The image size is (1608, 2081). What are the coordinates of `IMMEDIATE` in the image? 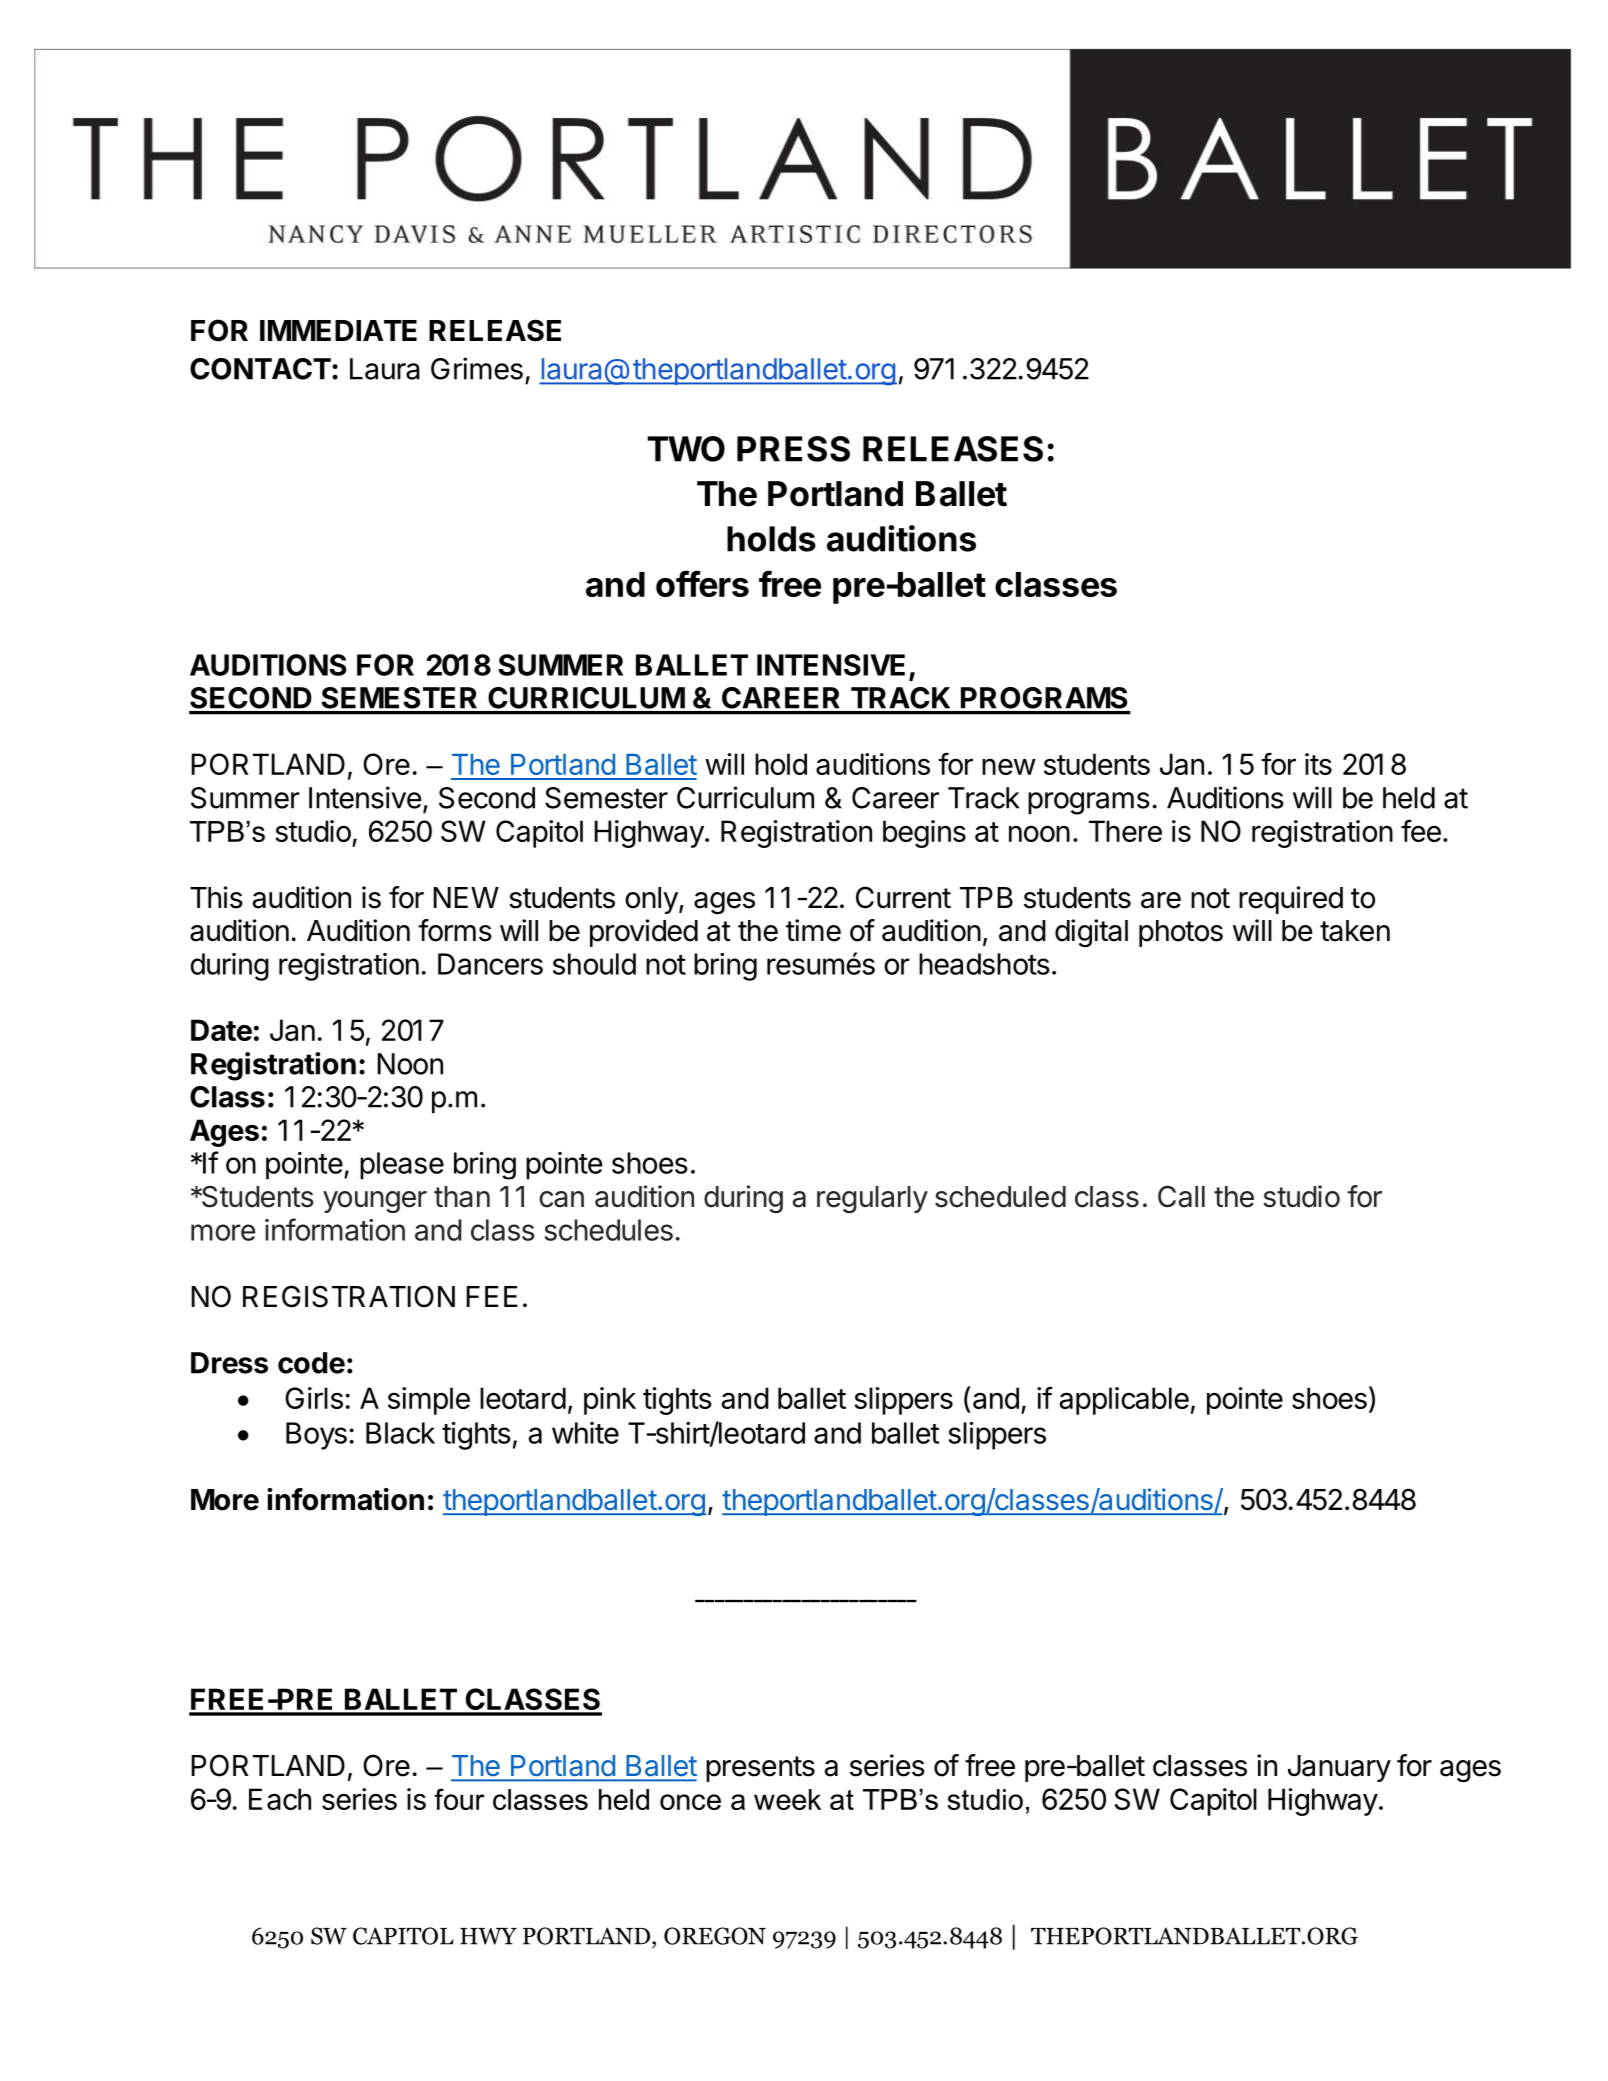 It's located at (338, 330).
